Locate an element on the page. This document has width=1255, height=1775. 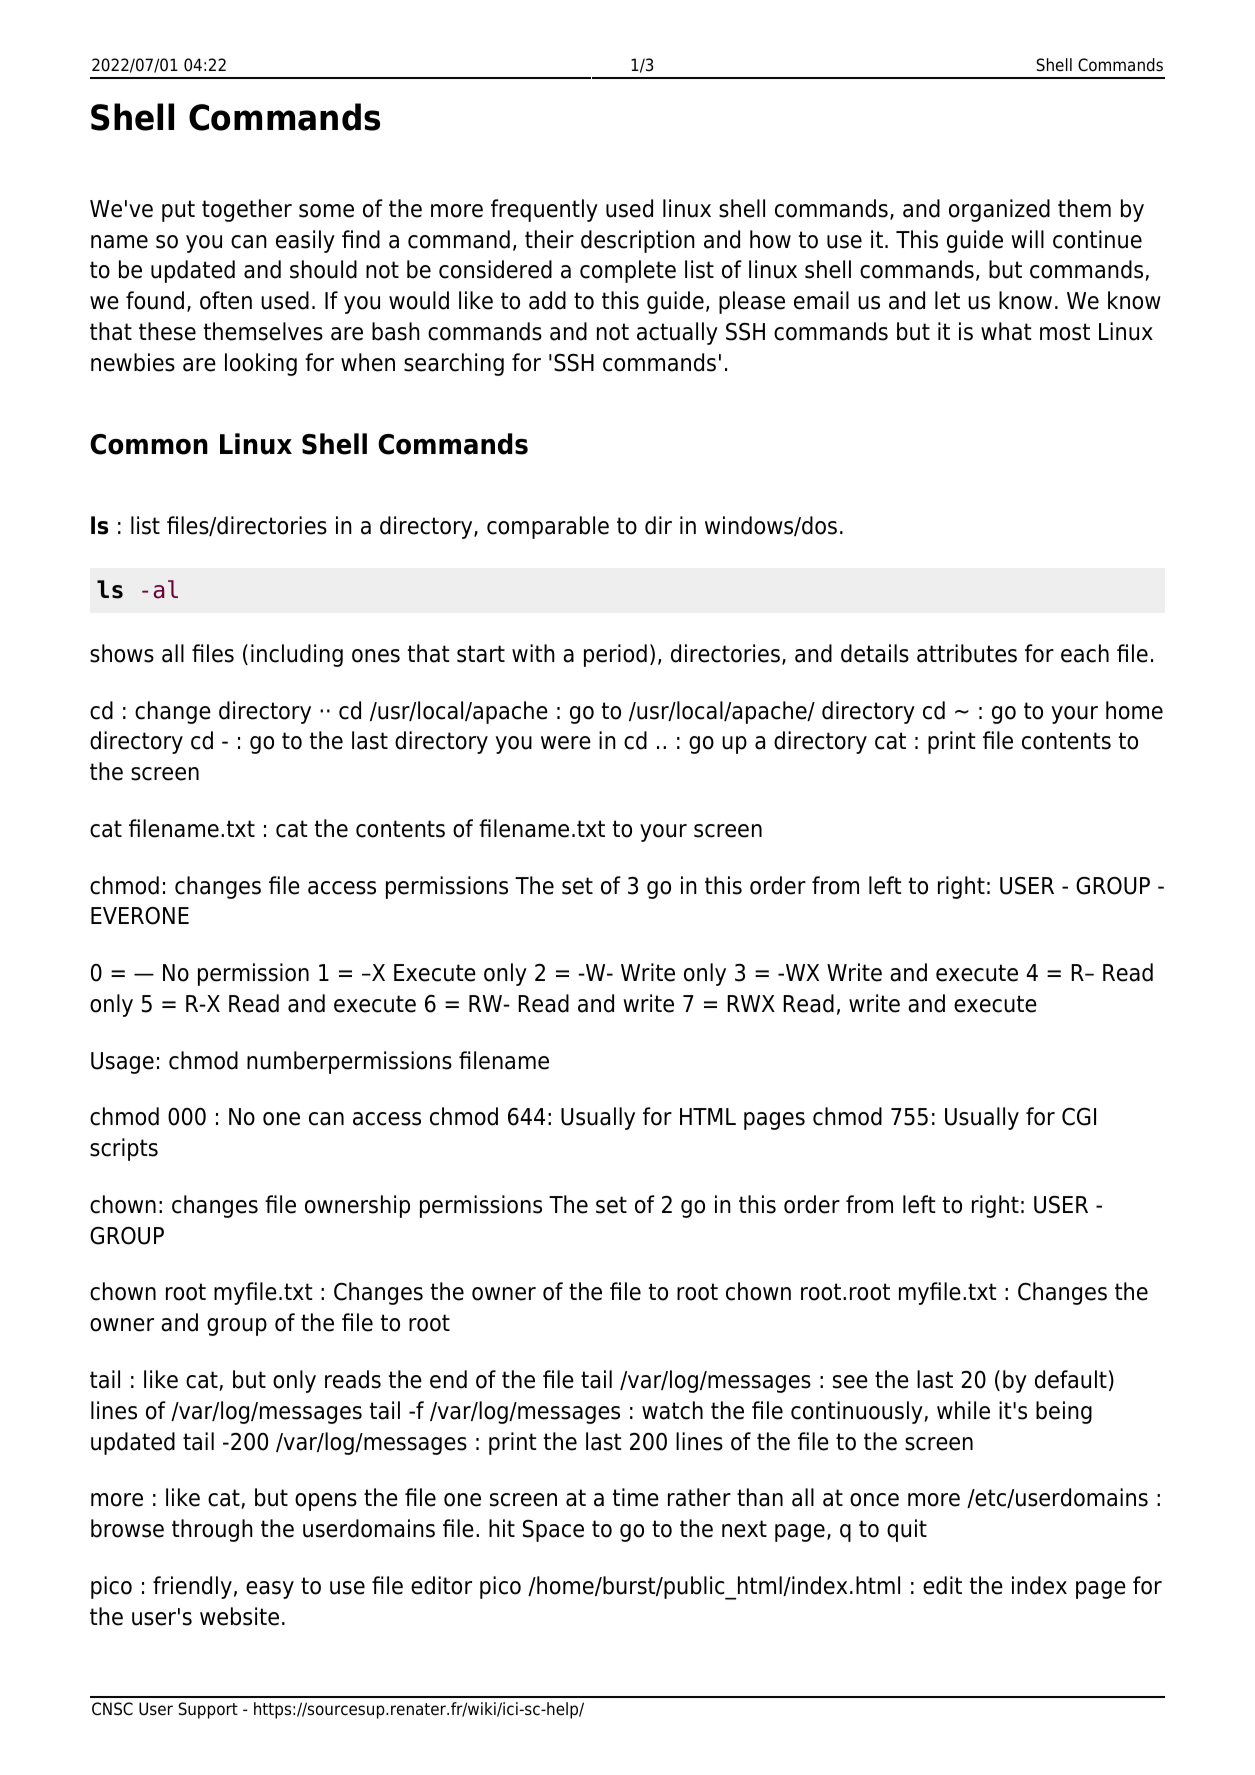
quit is located at coordinates (907, 1530).
